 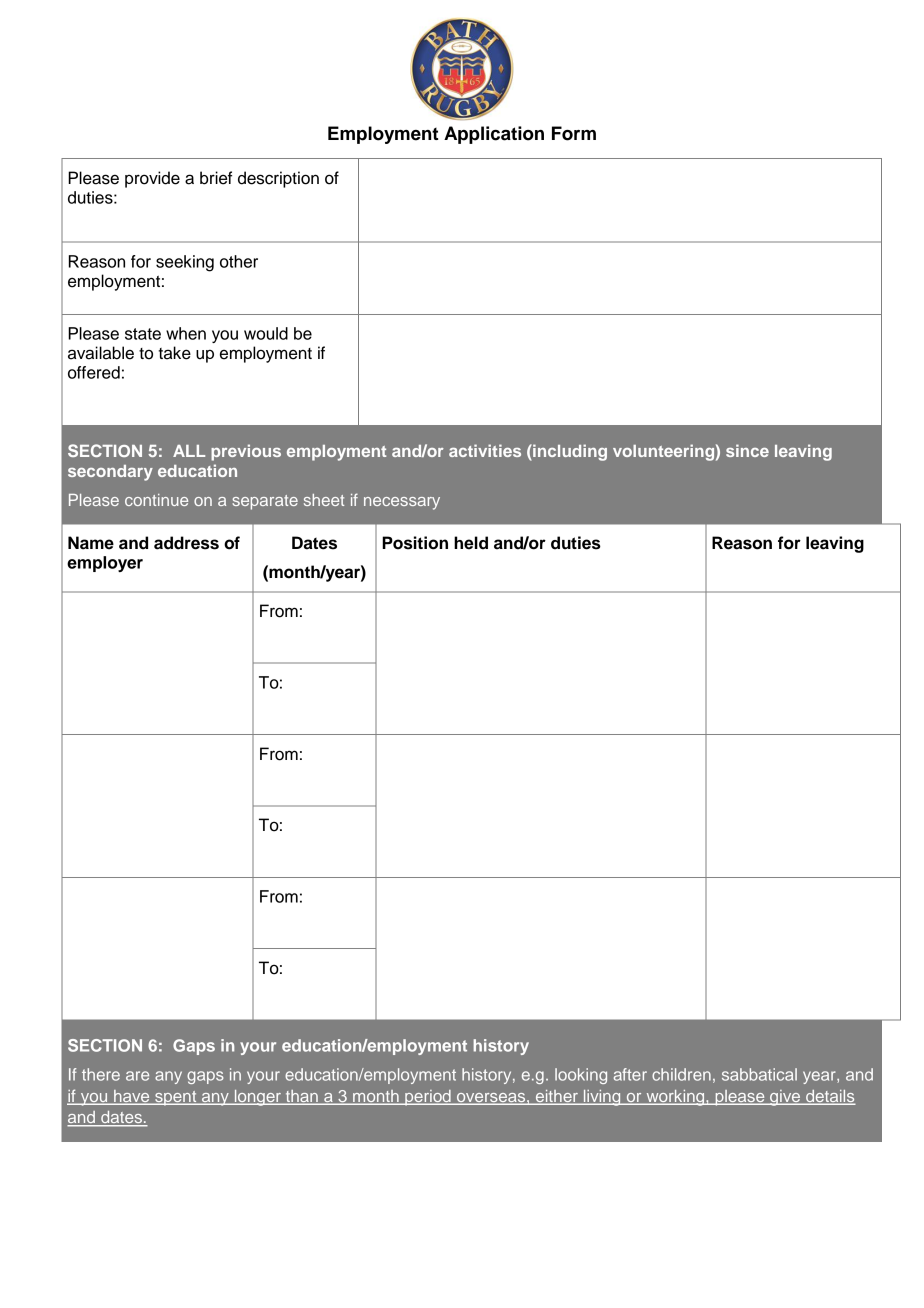 I want to click on provide, so click(x=152, y=179).
